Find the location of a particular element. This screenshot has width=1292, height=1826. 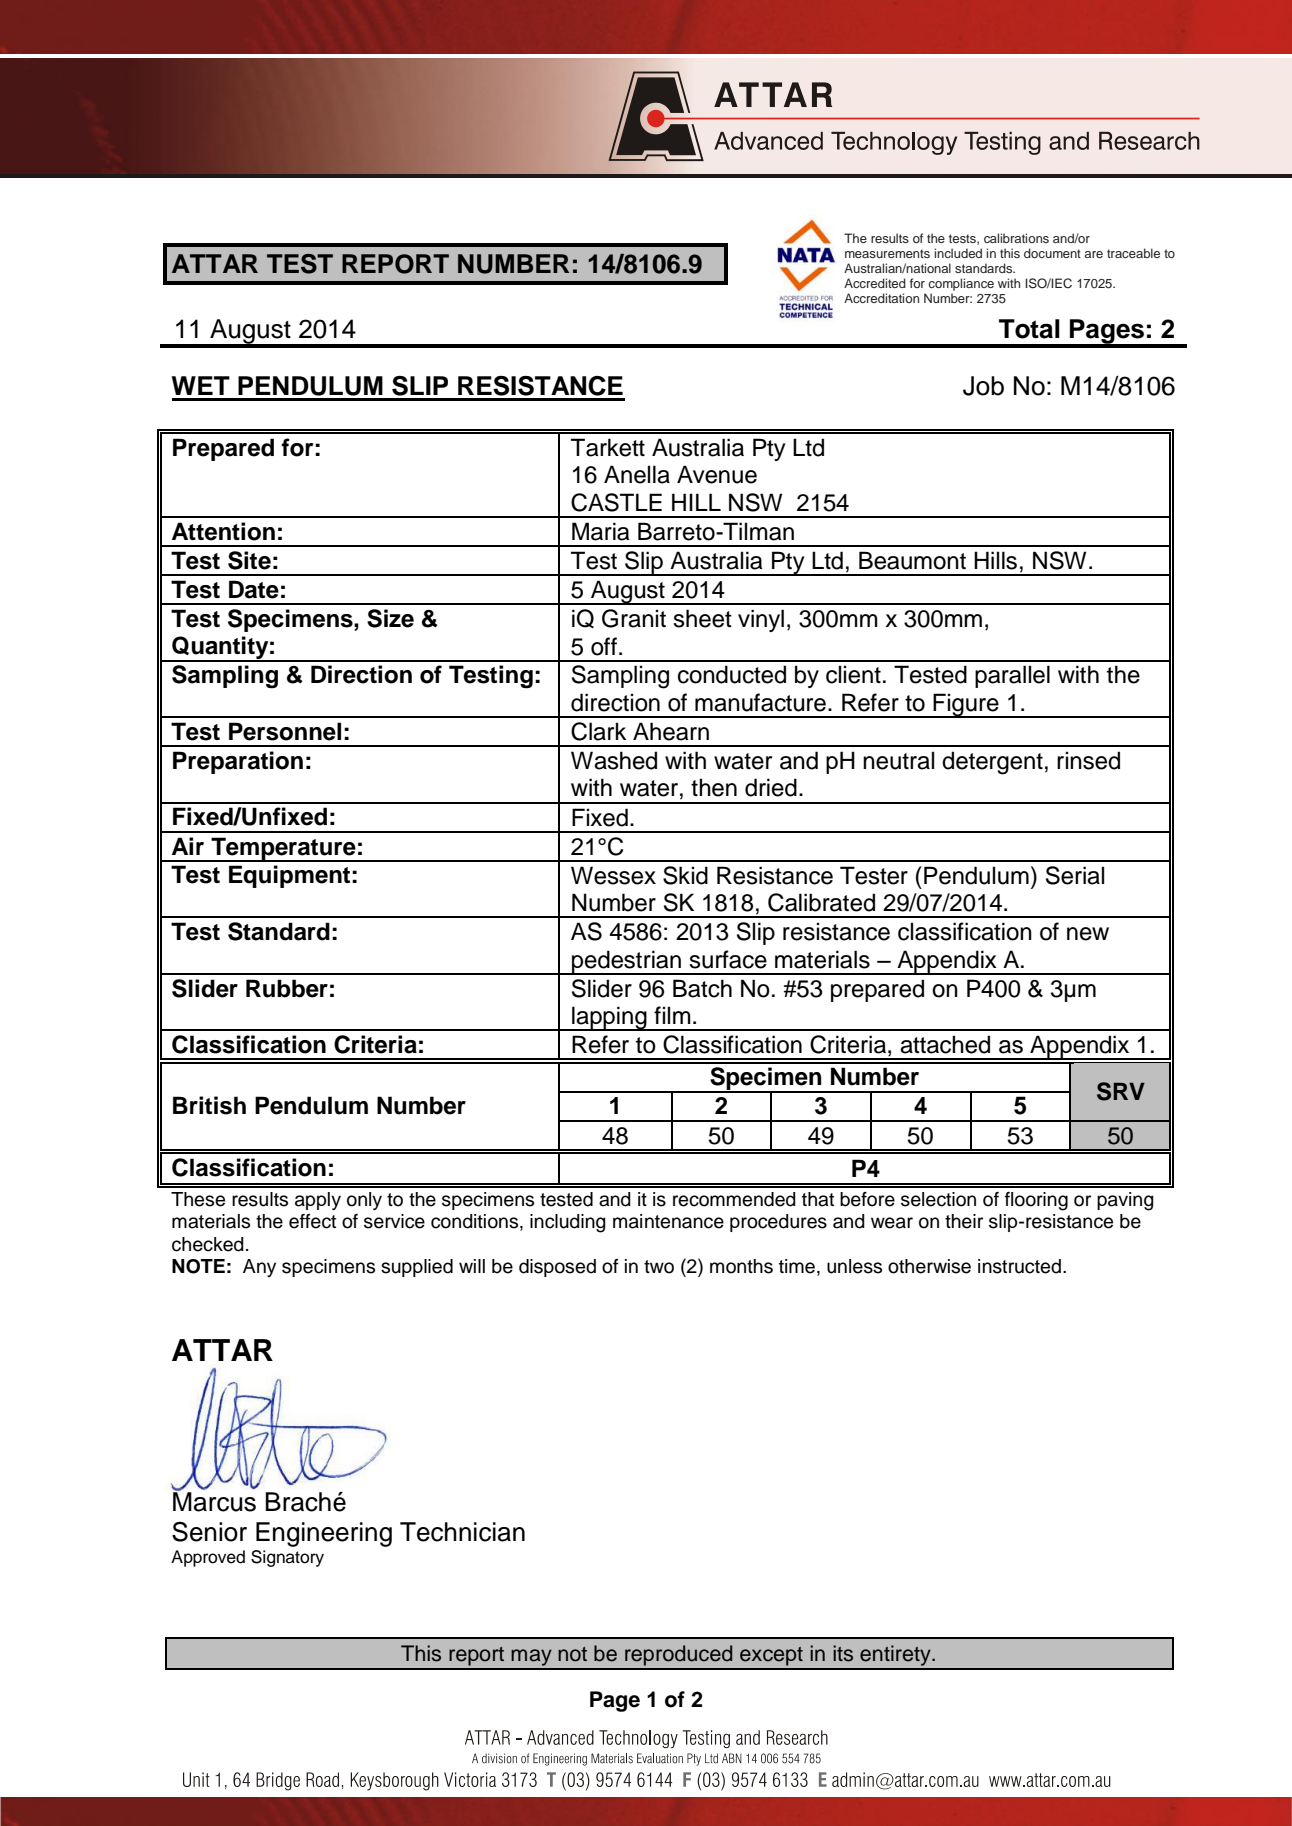

Accredited is located at coordinates (875, 283).
